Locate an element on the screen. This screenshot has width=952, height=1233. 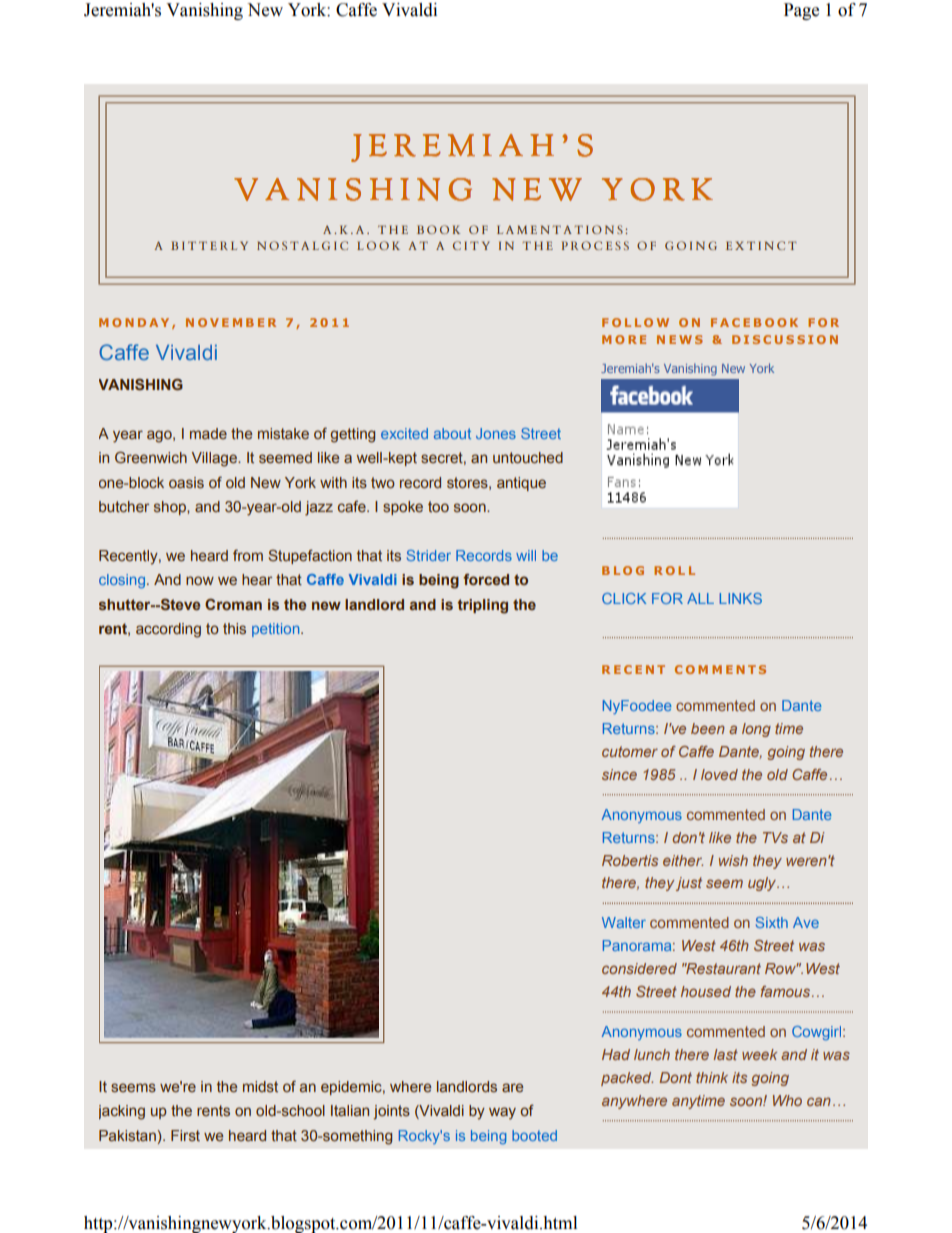
since is located at coordinates (619, 774).
